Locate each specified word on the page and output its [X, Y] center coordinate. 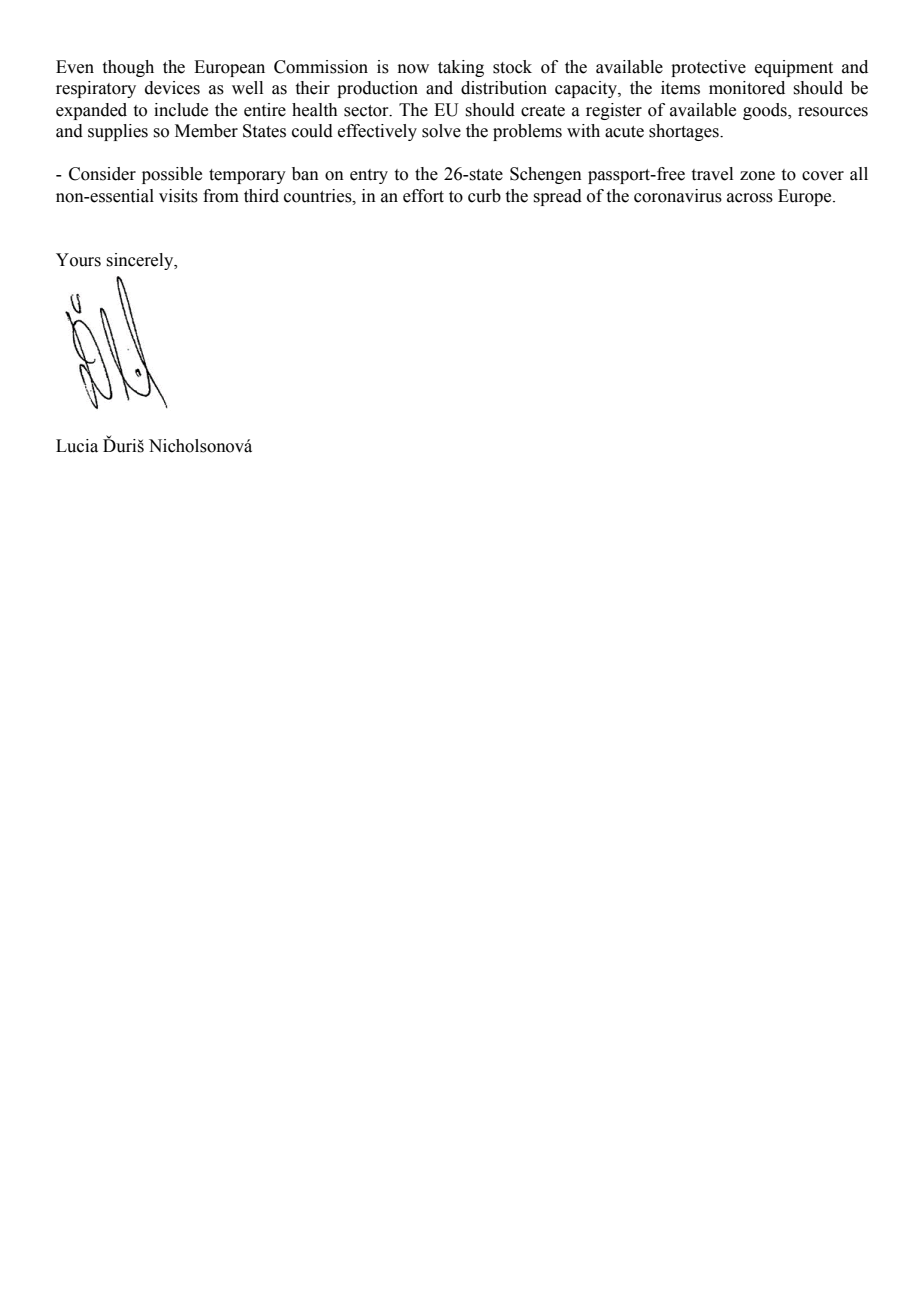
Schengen [546, 175]
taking [461, 68]
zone [757, 176]
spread [557, 197]
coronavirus [678, 196]
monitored [747, 88]
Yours [78, 260]
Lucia [77, 446]
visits [178, 196]
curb [484, 196]
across [750, 198]
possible [172, 175]
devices [172, 88]
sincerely [141, 261]
